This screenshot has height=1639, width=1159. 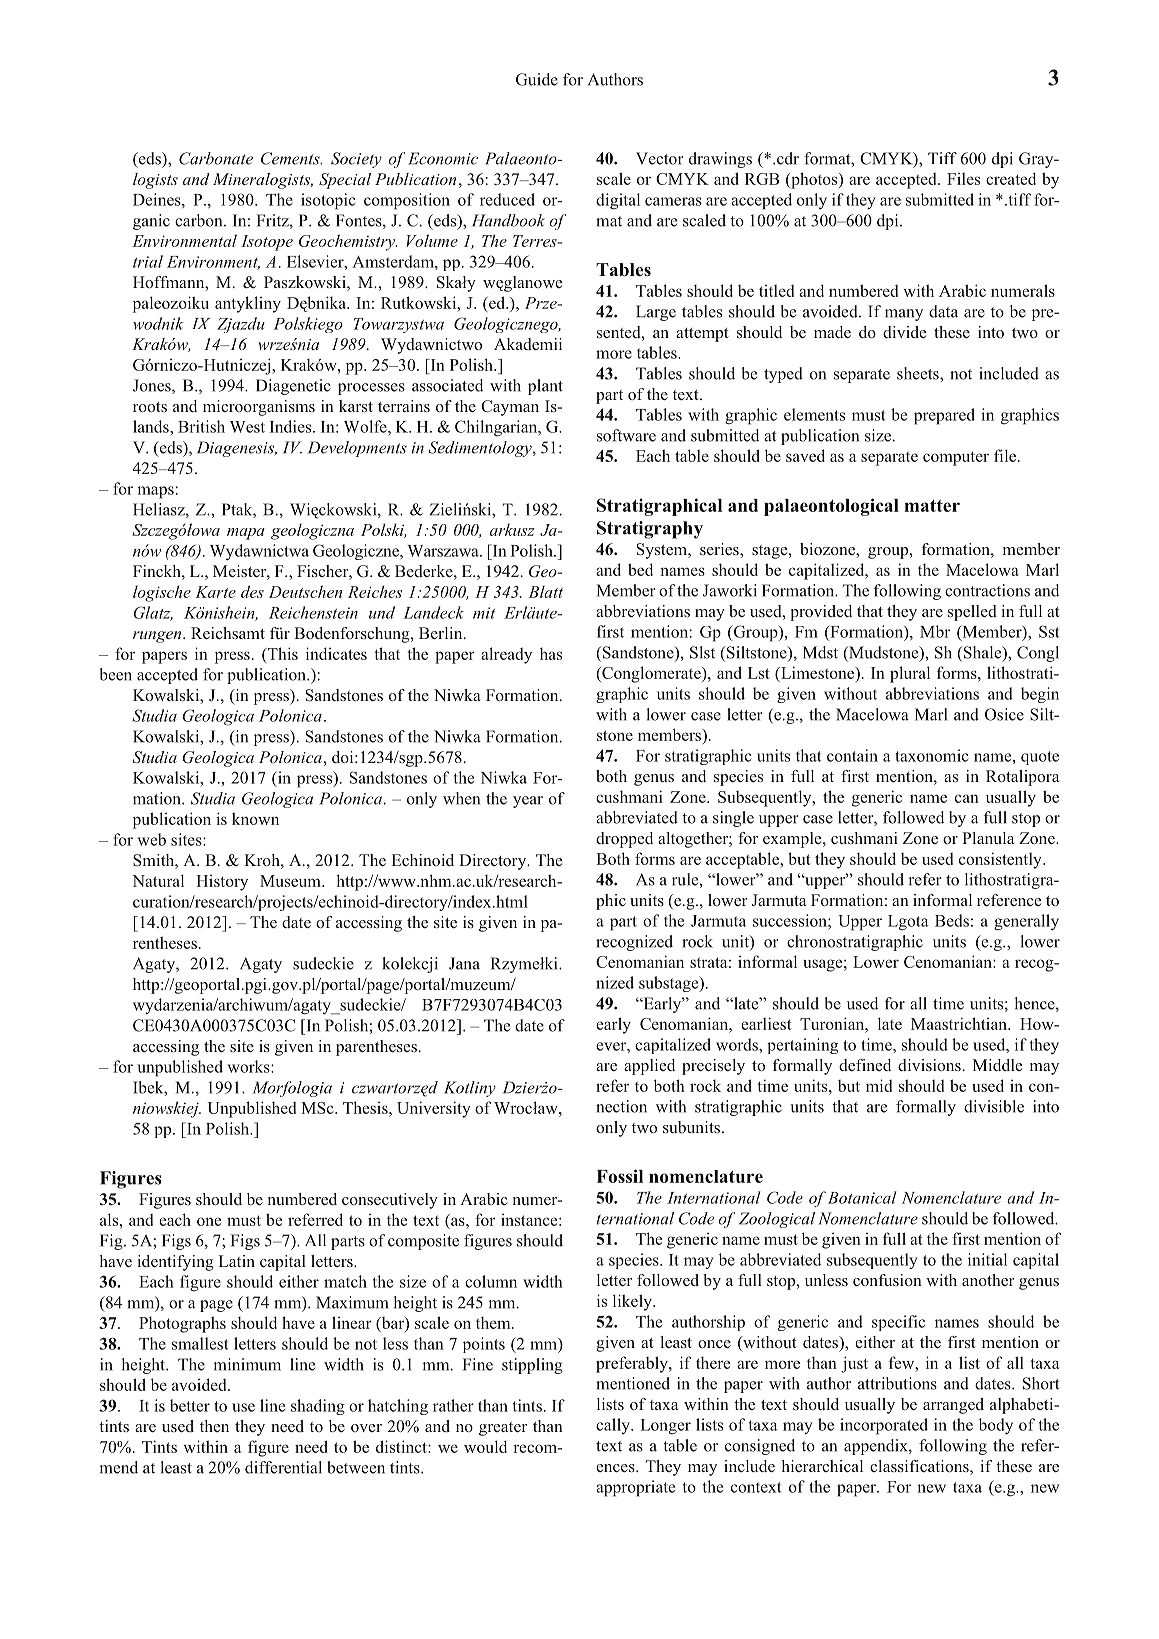 I want to click on appropriate, so click(x=635, y=1488).
